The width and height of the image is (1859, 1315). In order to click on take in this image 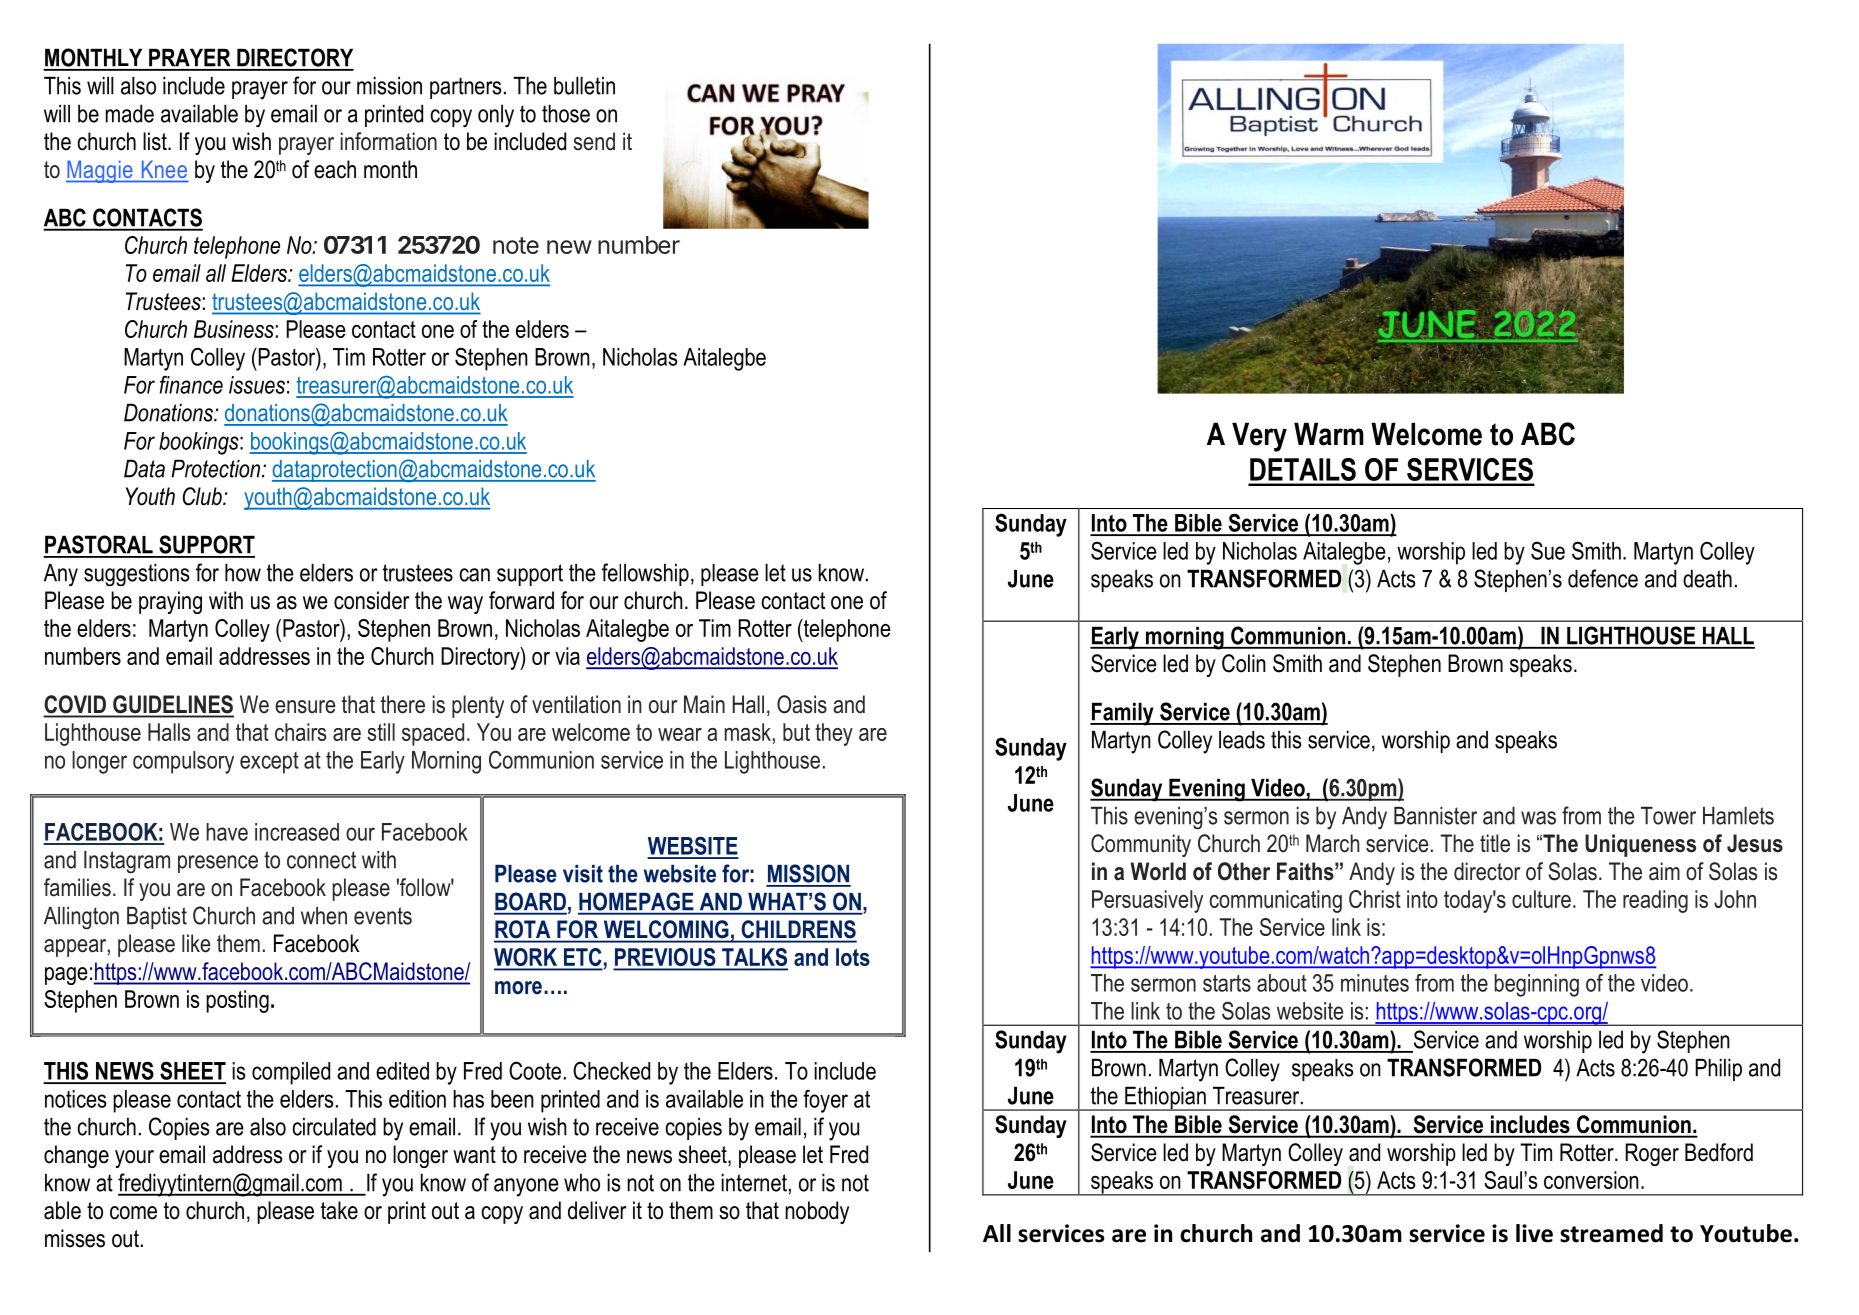, I will do `click(339, 1210)`.
